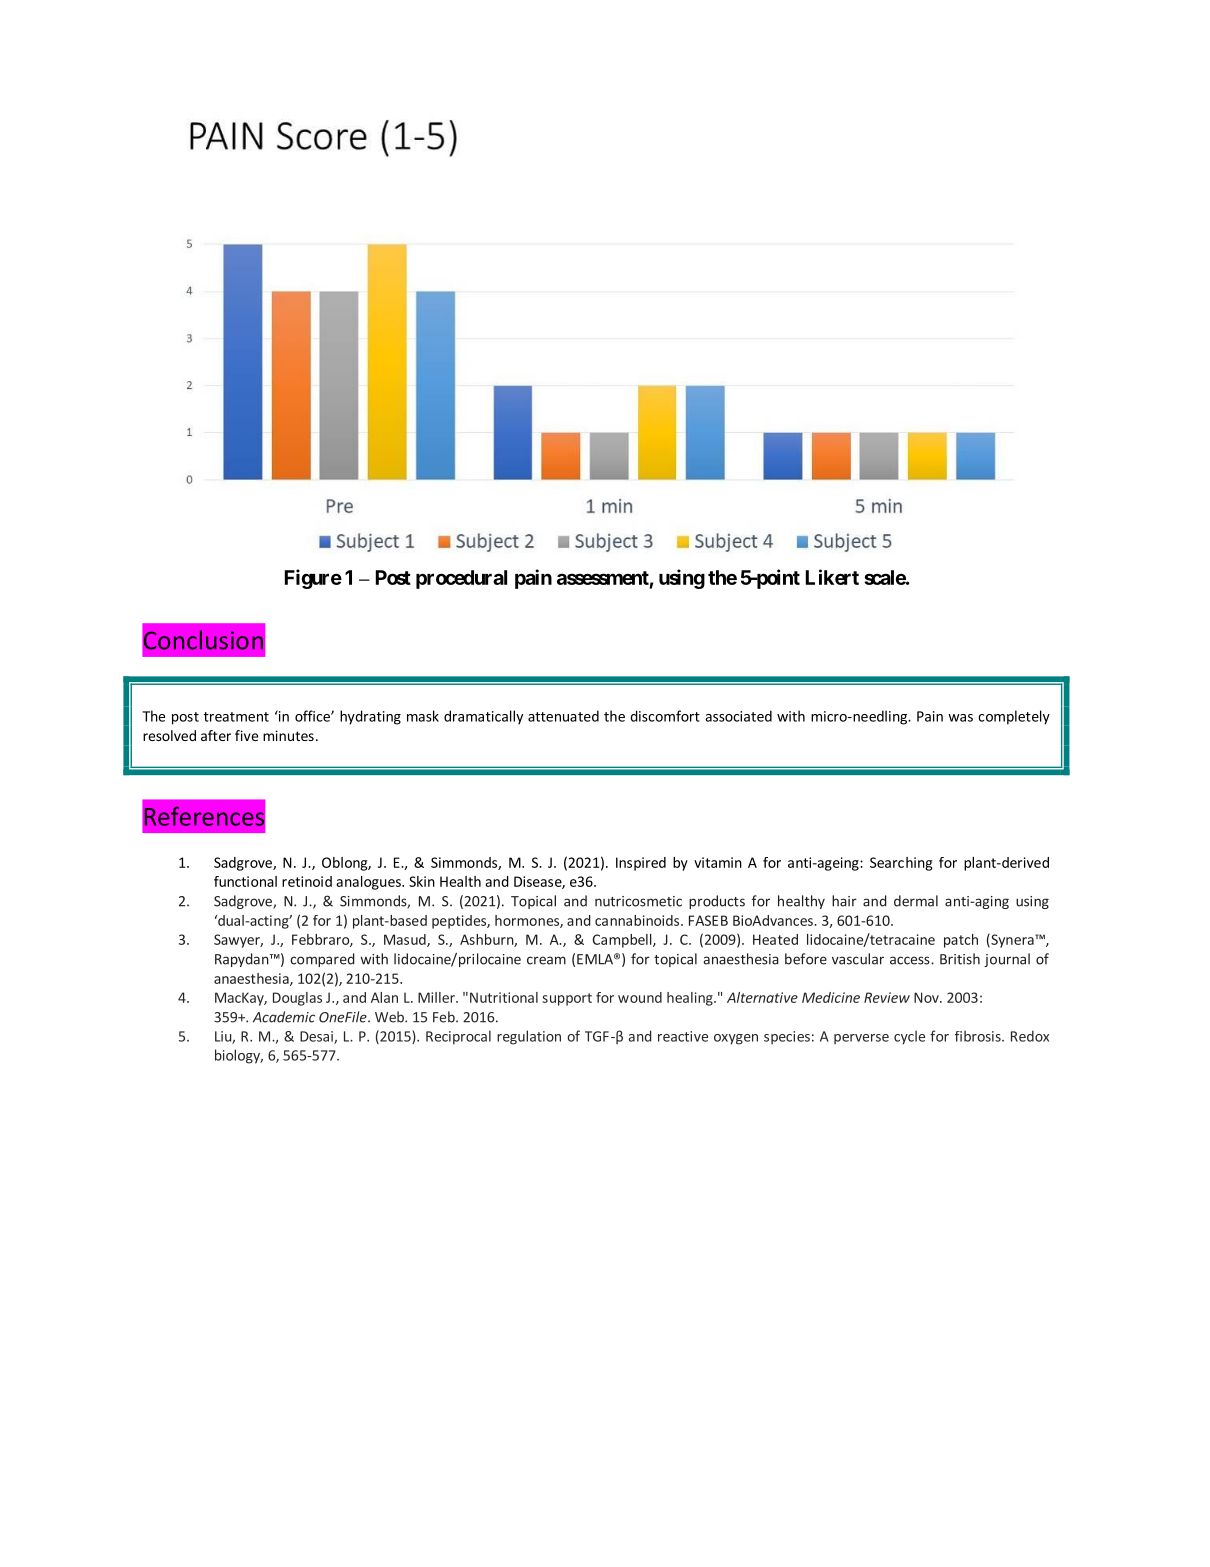 Image resolution: width=1210 pixels, height=1567 pixels. Describe the element at coordinates (641, 864) in the screenshot. I see `Inspired` at that location.
